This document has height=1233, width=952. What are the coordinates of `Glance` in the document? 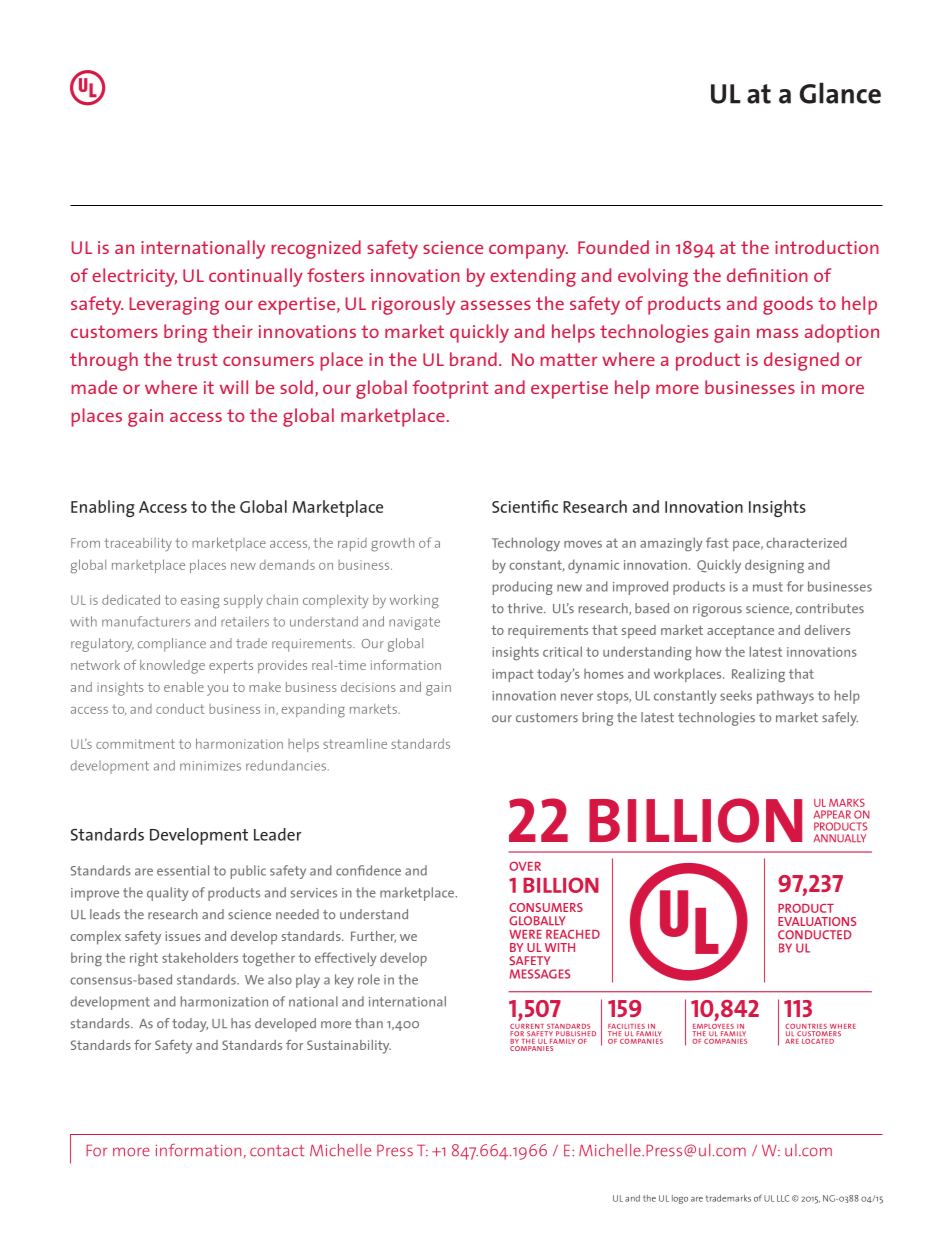 It's located at (840, 93).
